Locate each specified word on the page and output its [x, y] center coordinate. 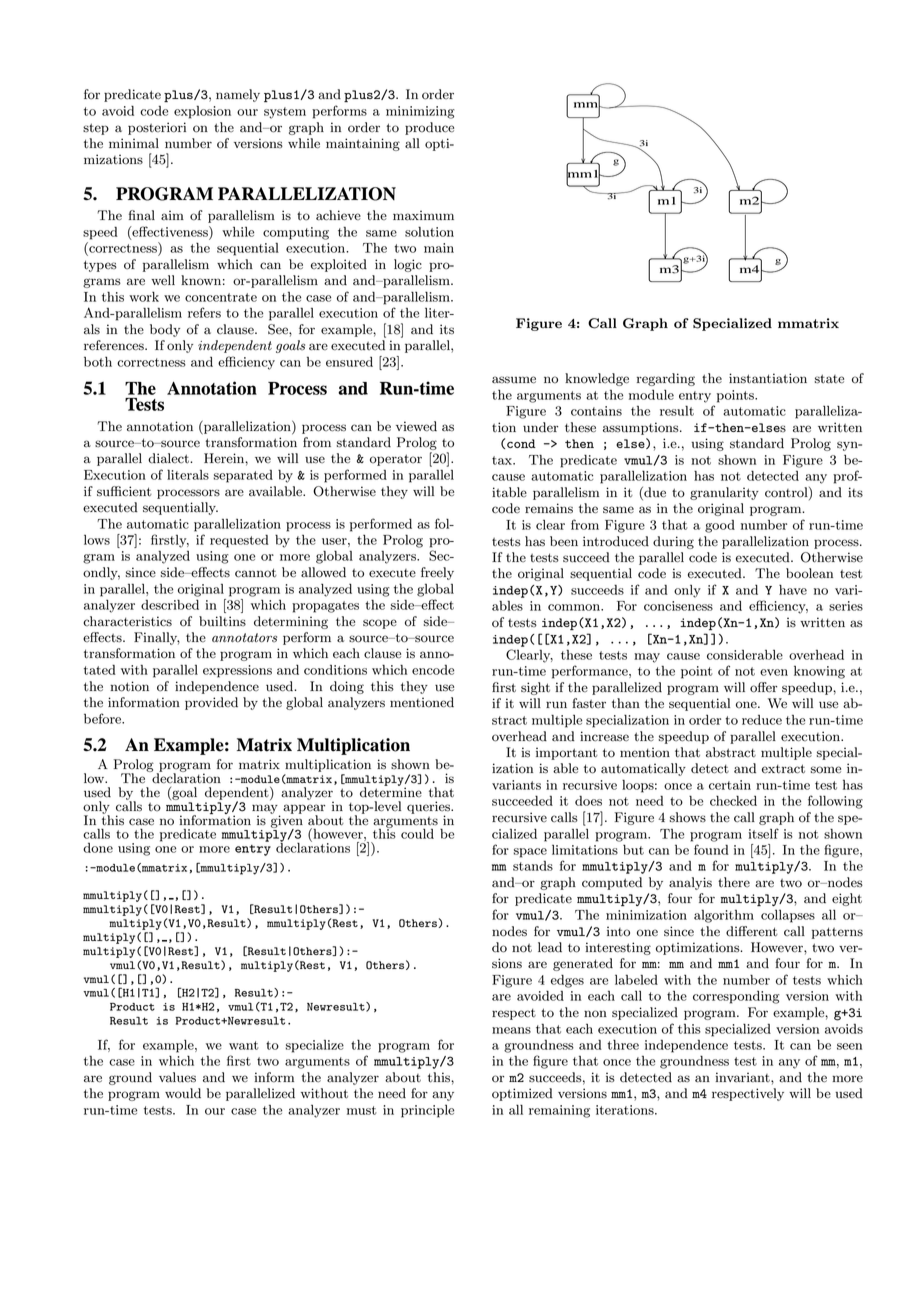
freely [437, 573]
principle [427, 1111]
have [793, 590]
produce [429, 128]
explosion [202, 112]
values [177, 1077]
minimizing [420, 112]
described [170, 605]
